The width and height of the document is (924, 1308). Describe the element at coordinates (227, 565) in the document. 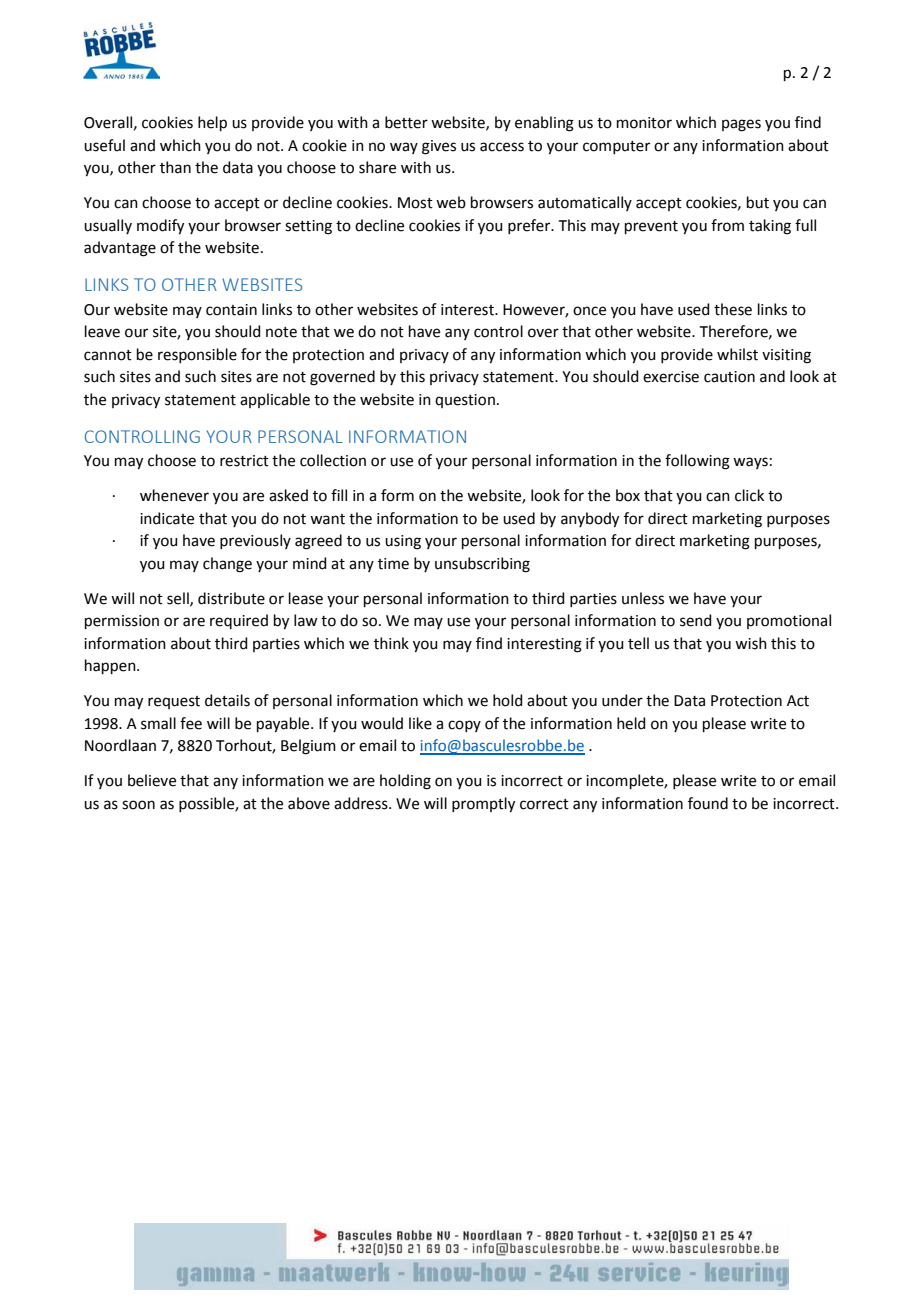

I see `change` at that location.
